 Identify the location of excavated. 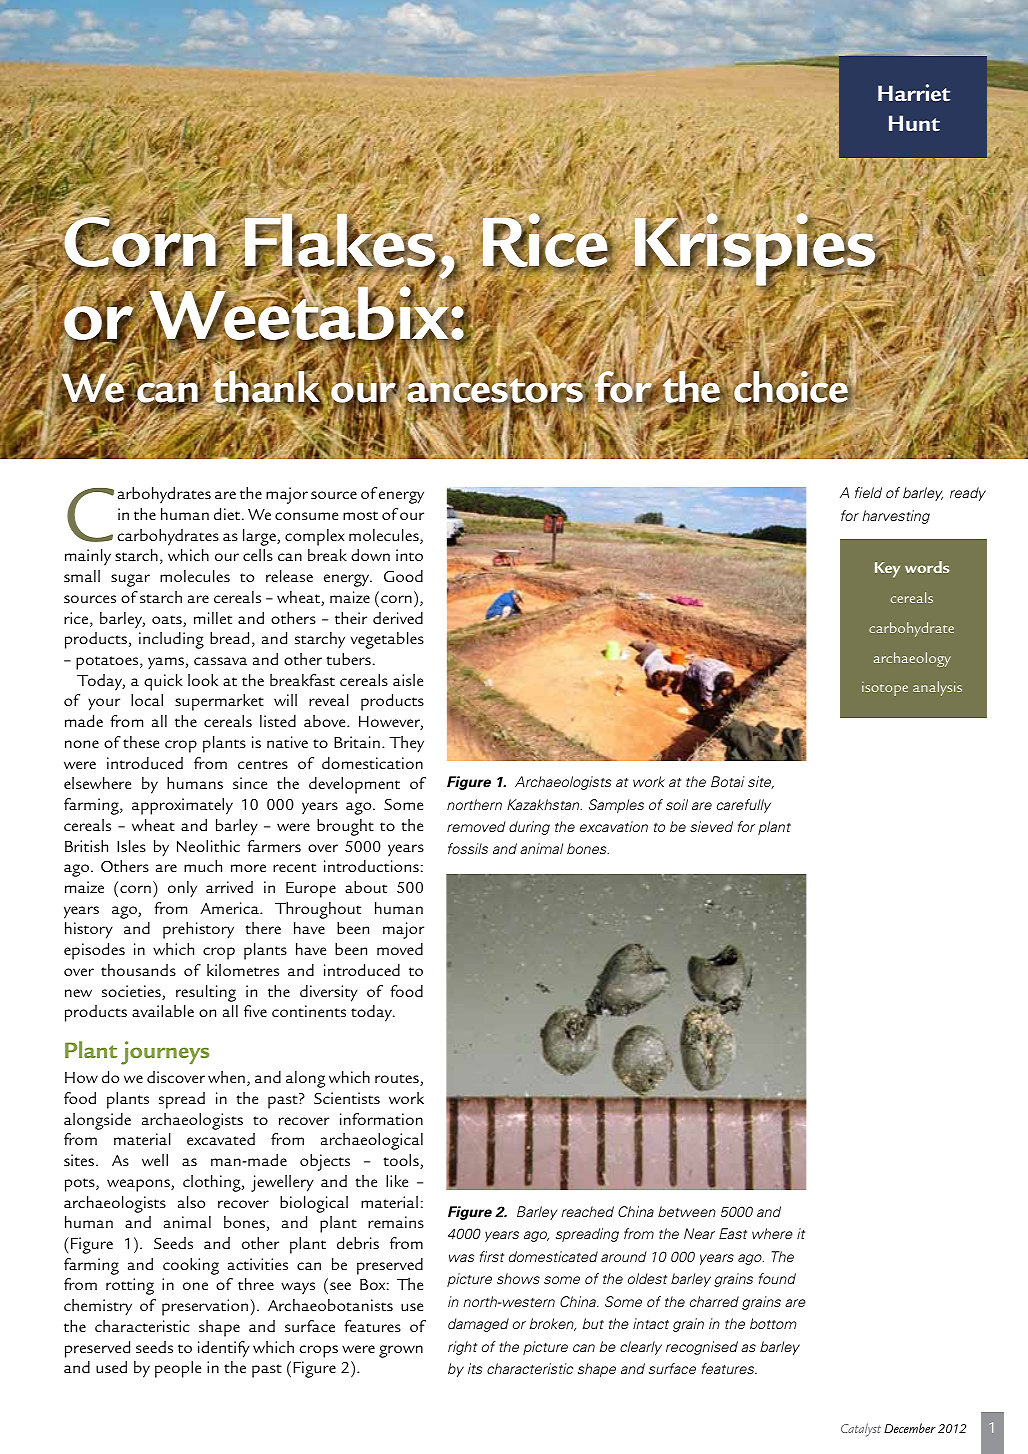
(221, 1139).
